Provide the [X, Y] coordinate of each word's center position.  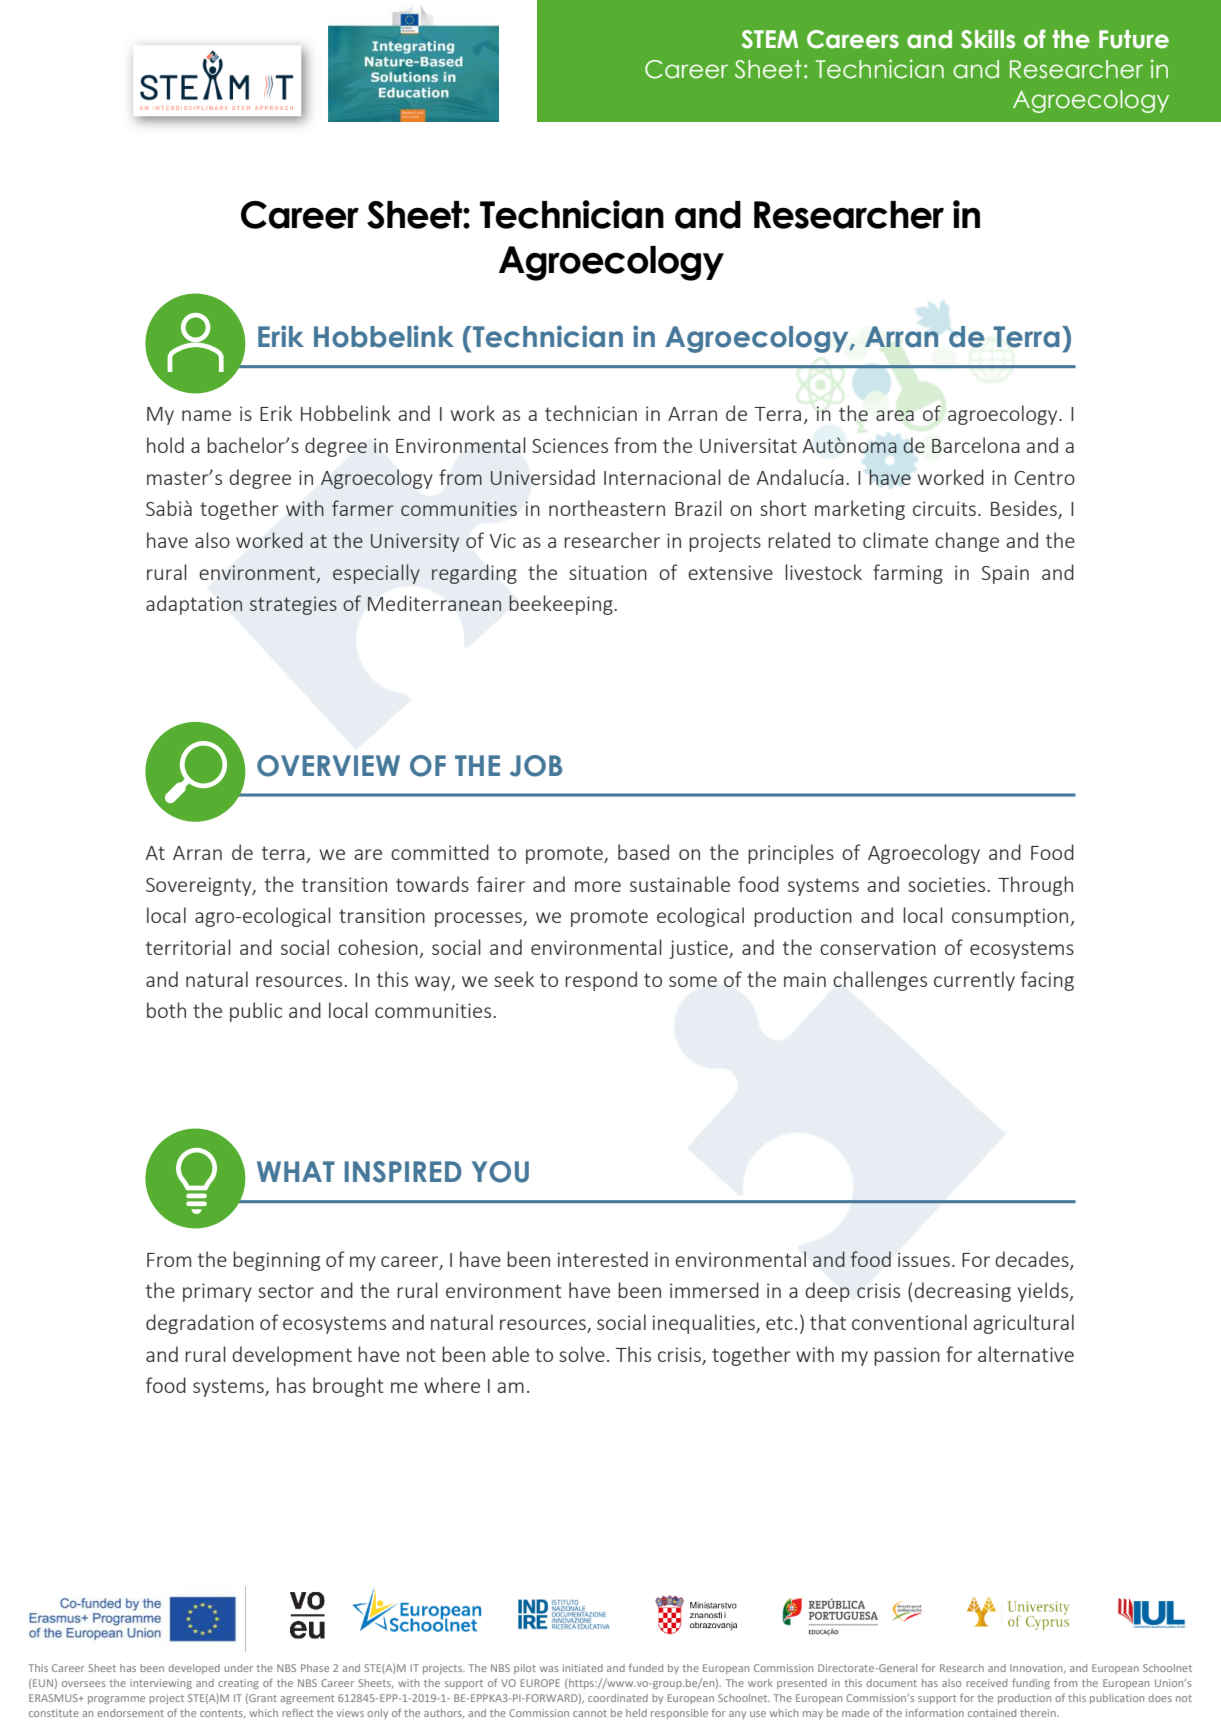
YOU [500, 1172]
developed [194, 1669]
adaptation [194, 605]
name [206, 415]
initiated [583, 1668]
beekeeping [561, 605]
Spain [1005, 574]
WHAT [296, 1171]
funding [1031, 1683]
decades [1033, 1260]
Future [1134, 39]
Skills [988, 39]
